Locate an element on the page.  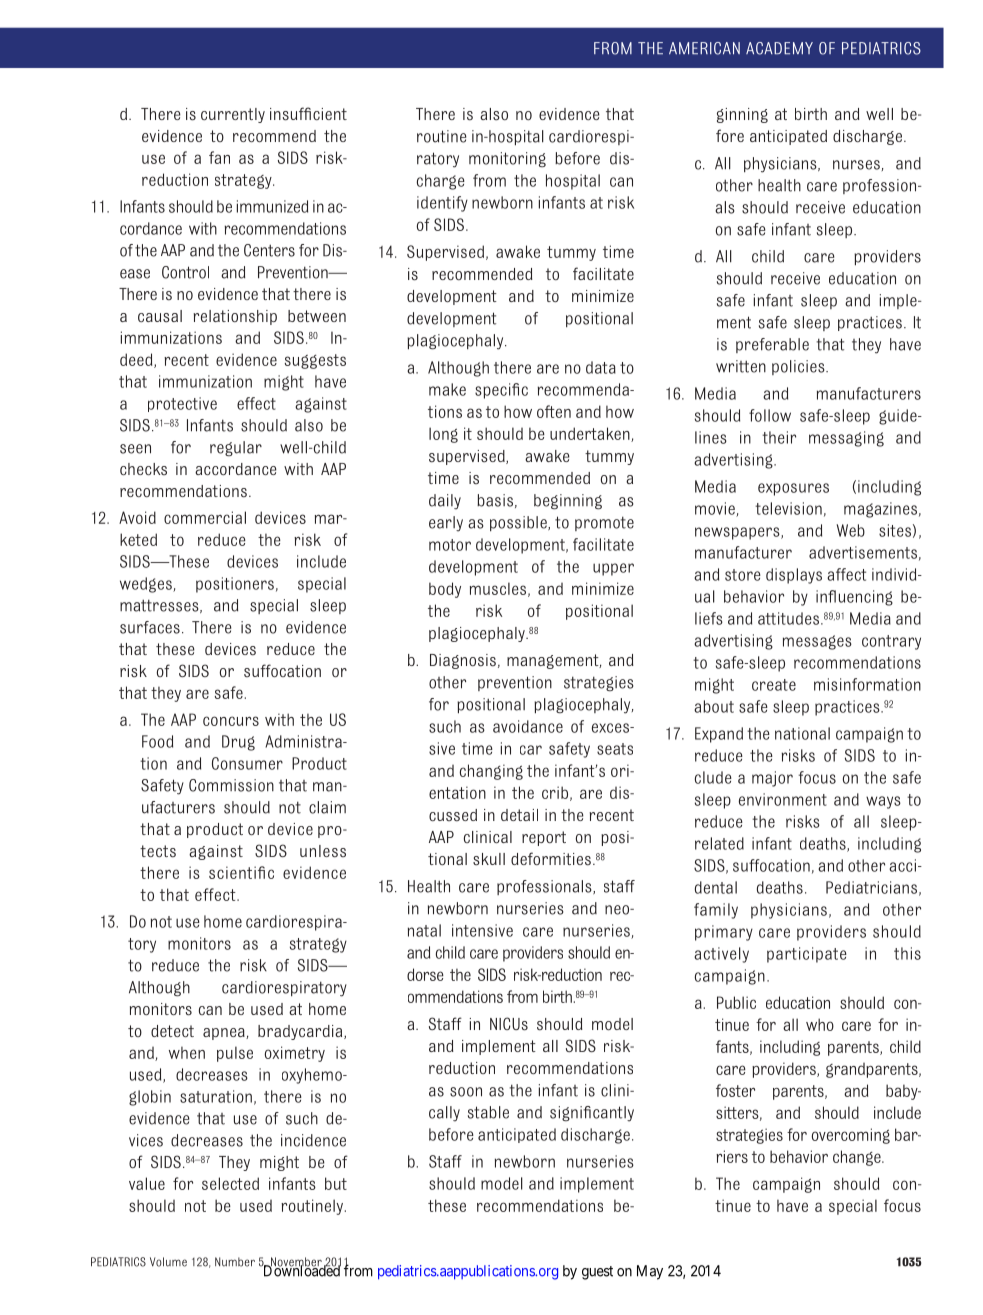
apnea is located at coordinates (225, 1034).
